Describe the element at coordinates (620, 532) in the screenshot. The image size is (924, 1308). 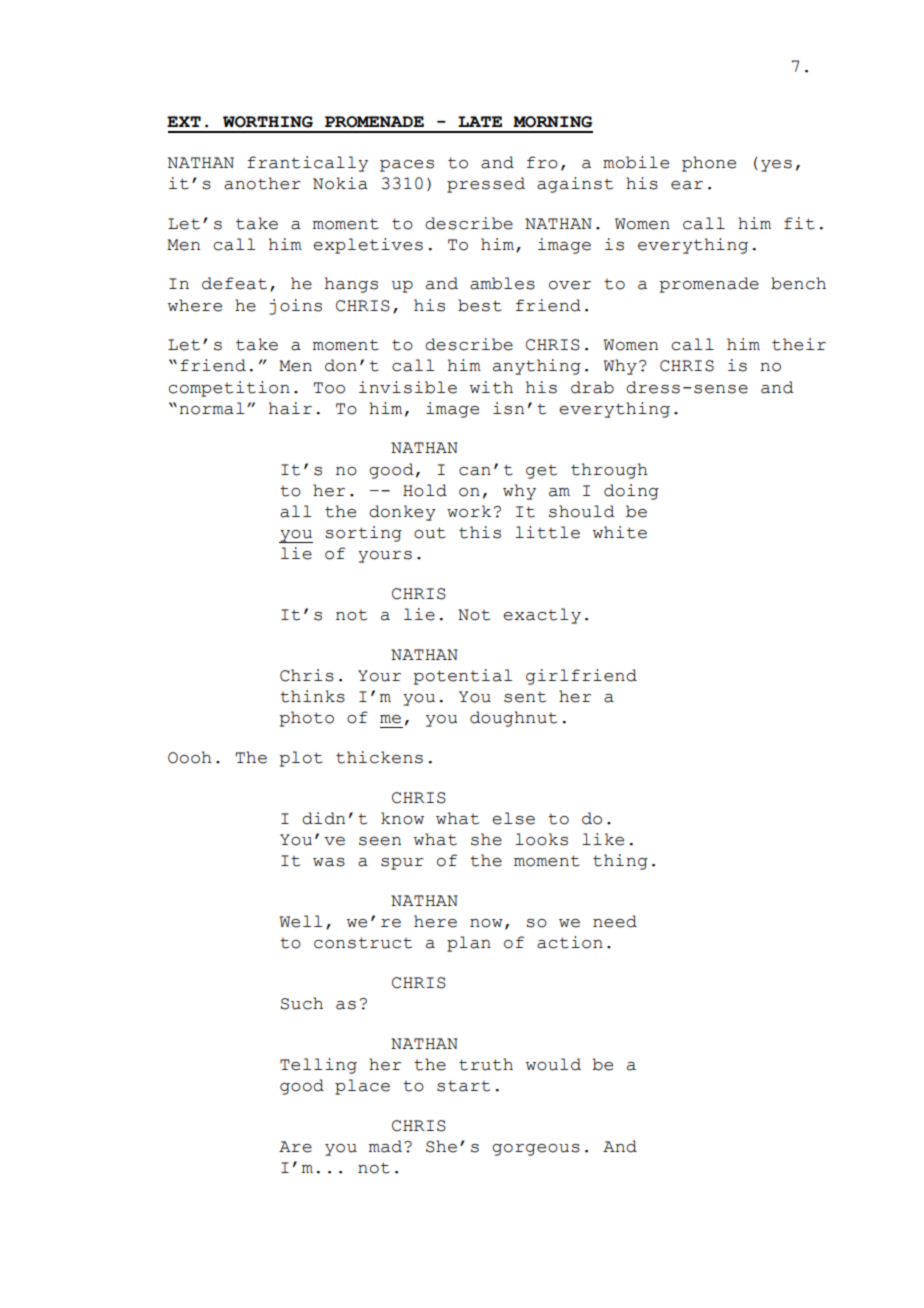
I see `white` at that location.
